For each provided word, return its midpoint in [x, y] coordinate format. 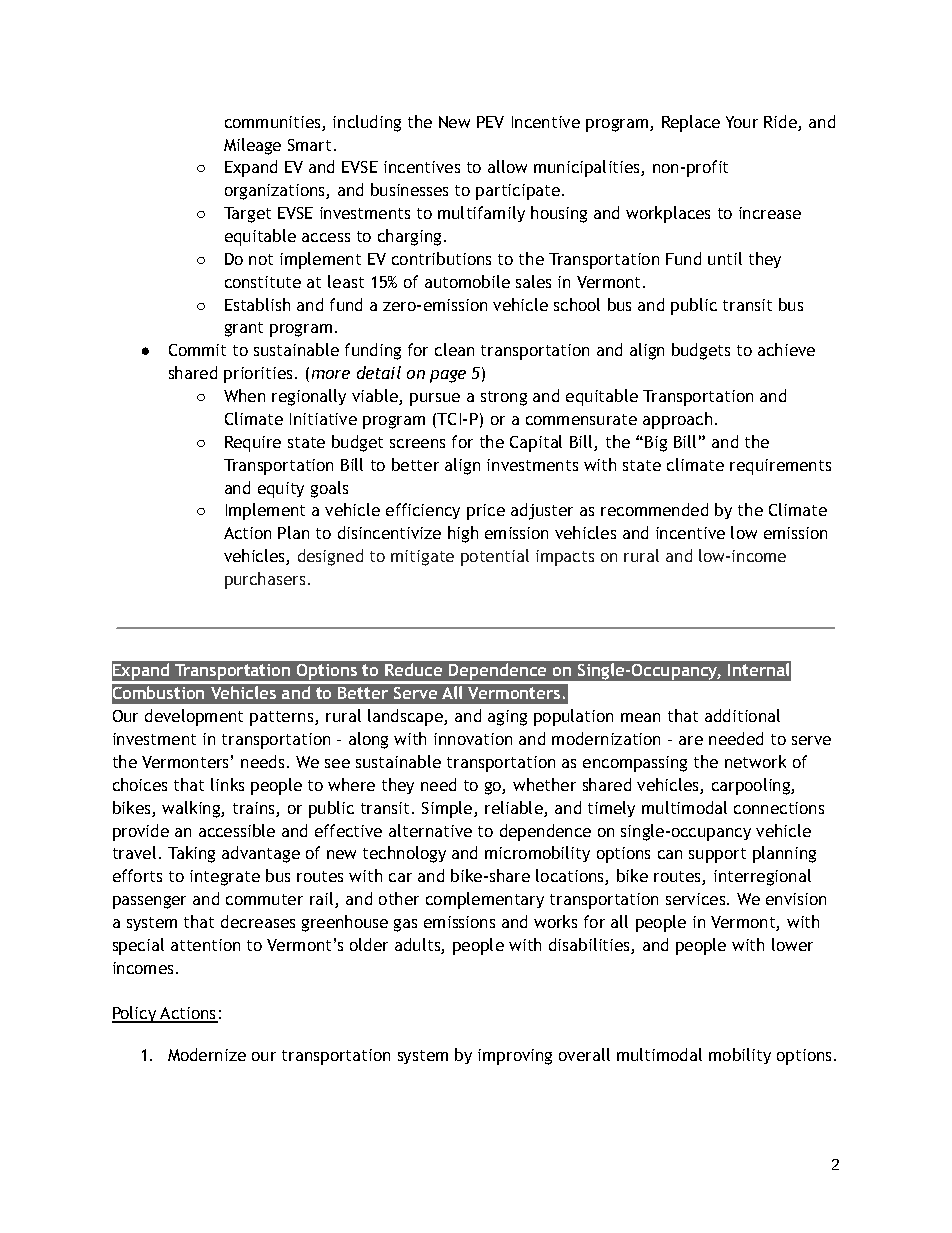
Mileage [252, 146]
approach [677, 420]
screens [417, 443]
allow [507, 166]
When [244, 395]
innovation [473, 739]
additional [742, 715]
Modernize [207, 1054]
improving [515, 1057]
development [194, 717]
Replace [691, 123]
